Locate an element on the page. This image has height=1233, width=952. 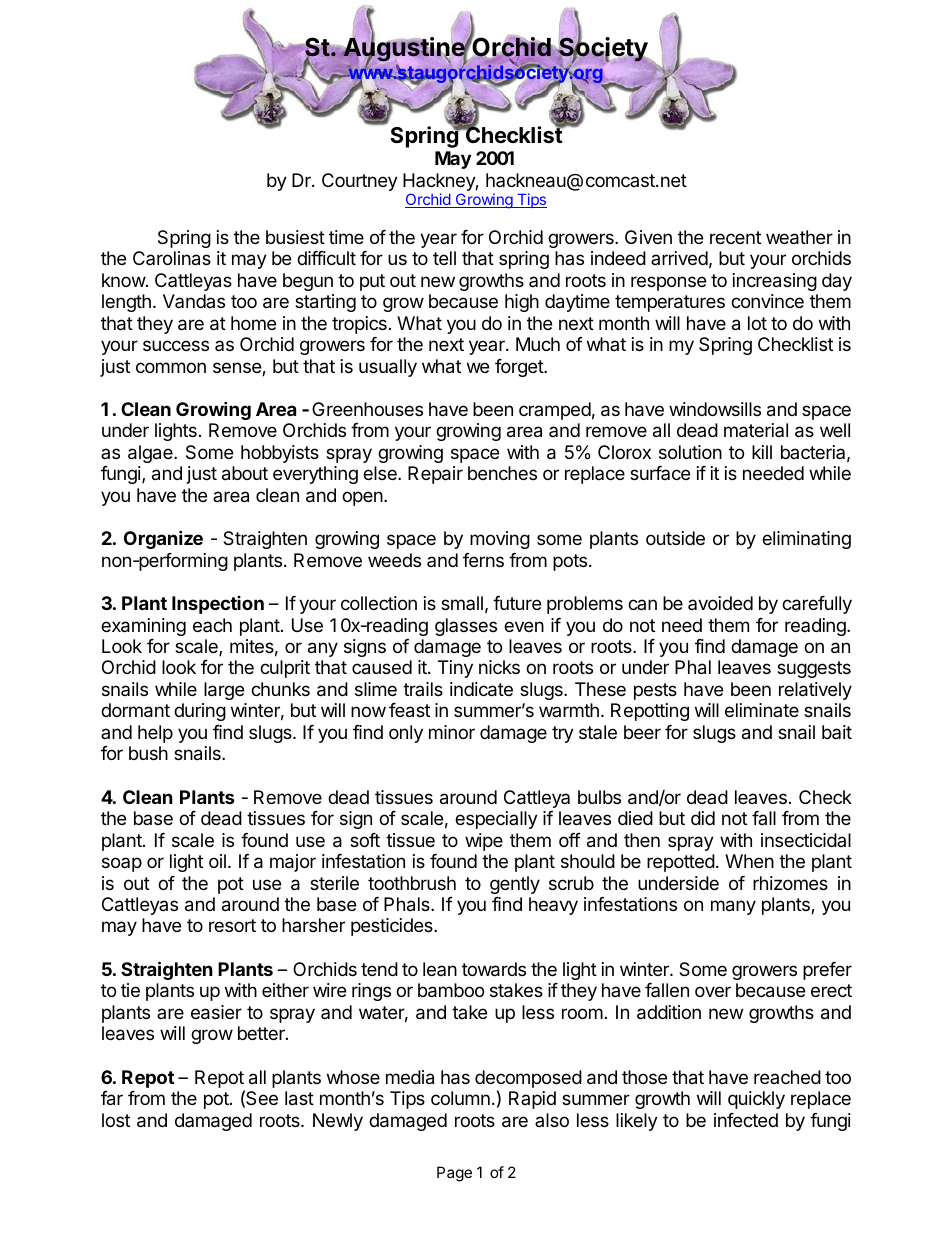
benches is located at coordinates (502, 473).
